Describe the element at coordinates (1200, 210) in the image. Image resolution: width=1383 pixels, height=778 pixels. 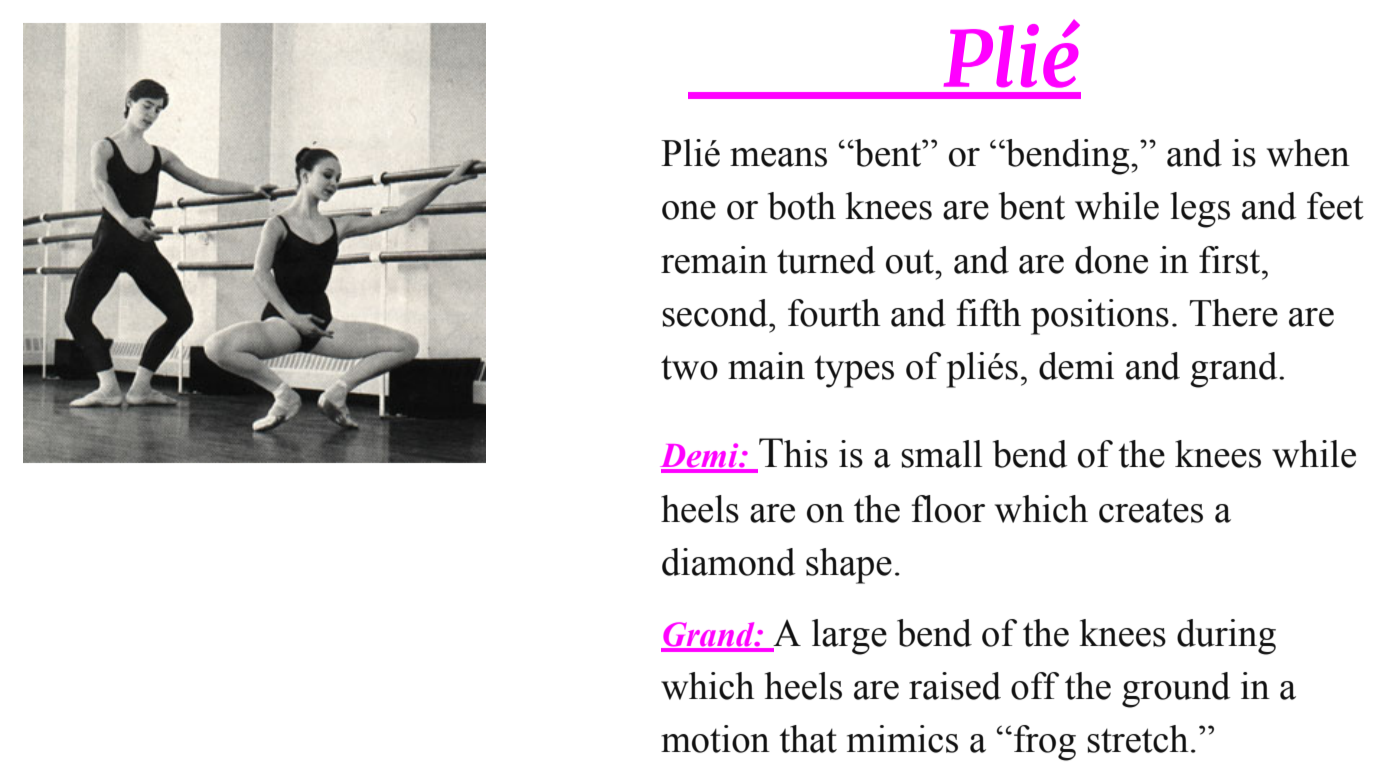
I see `legs` at that location.
